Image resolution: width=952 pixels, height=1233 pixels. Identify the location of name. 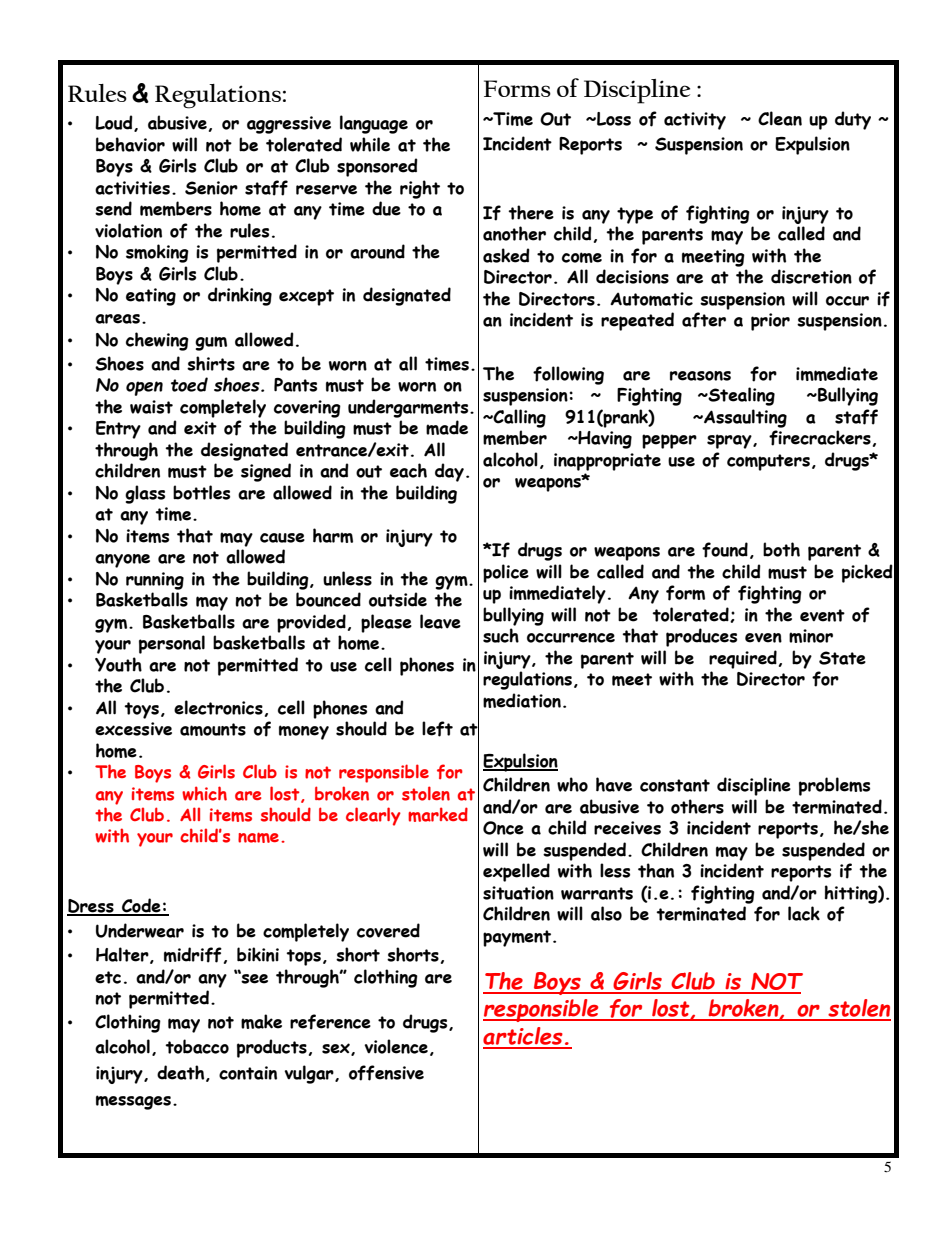
(258, 837).
